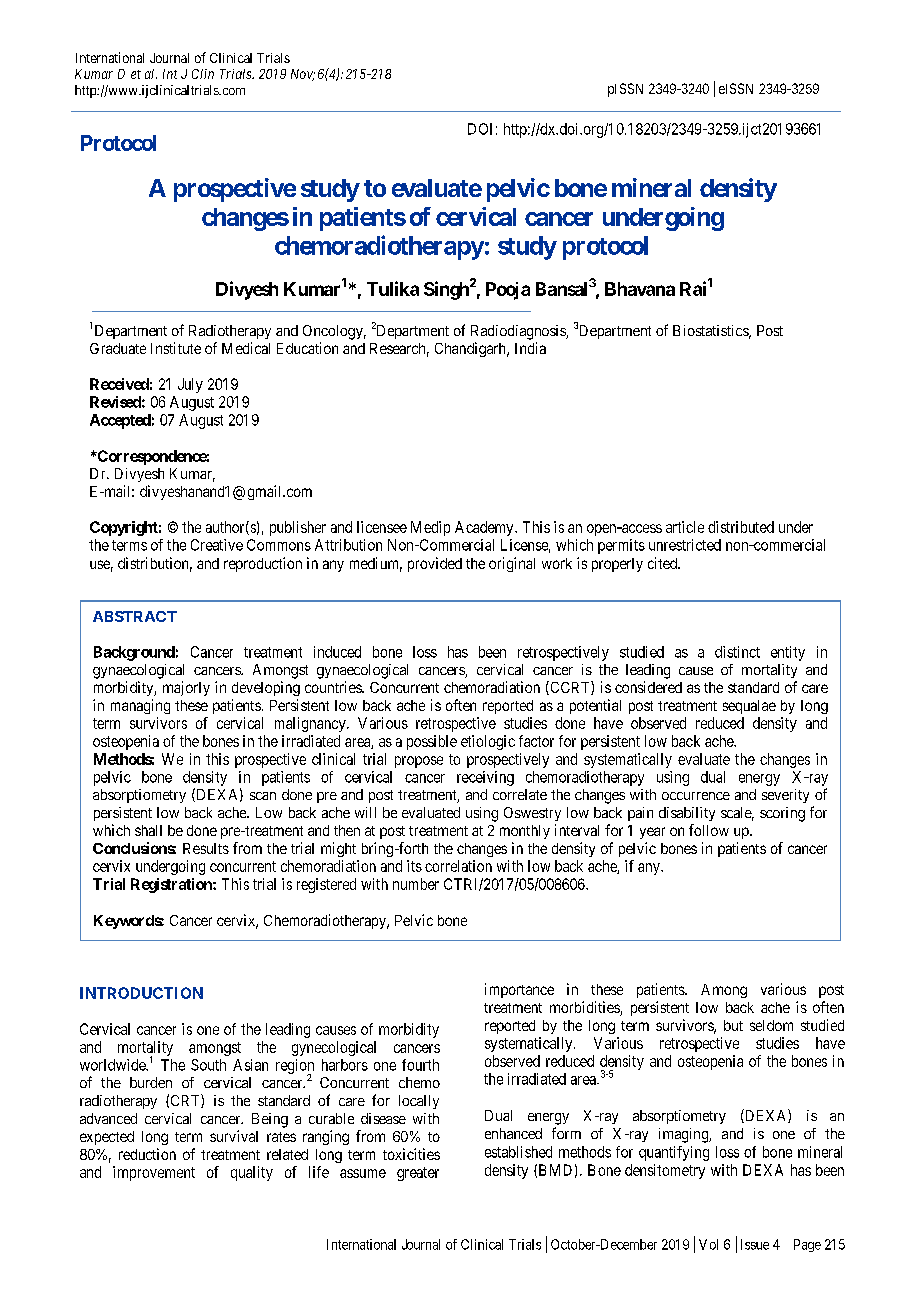  What do you see at coordinates (206, 848) in the document?
I see `Results` at bounding box center [206, 848].
